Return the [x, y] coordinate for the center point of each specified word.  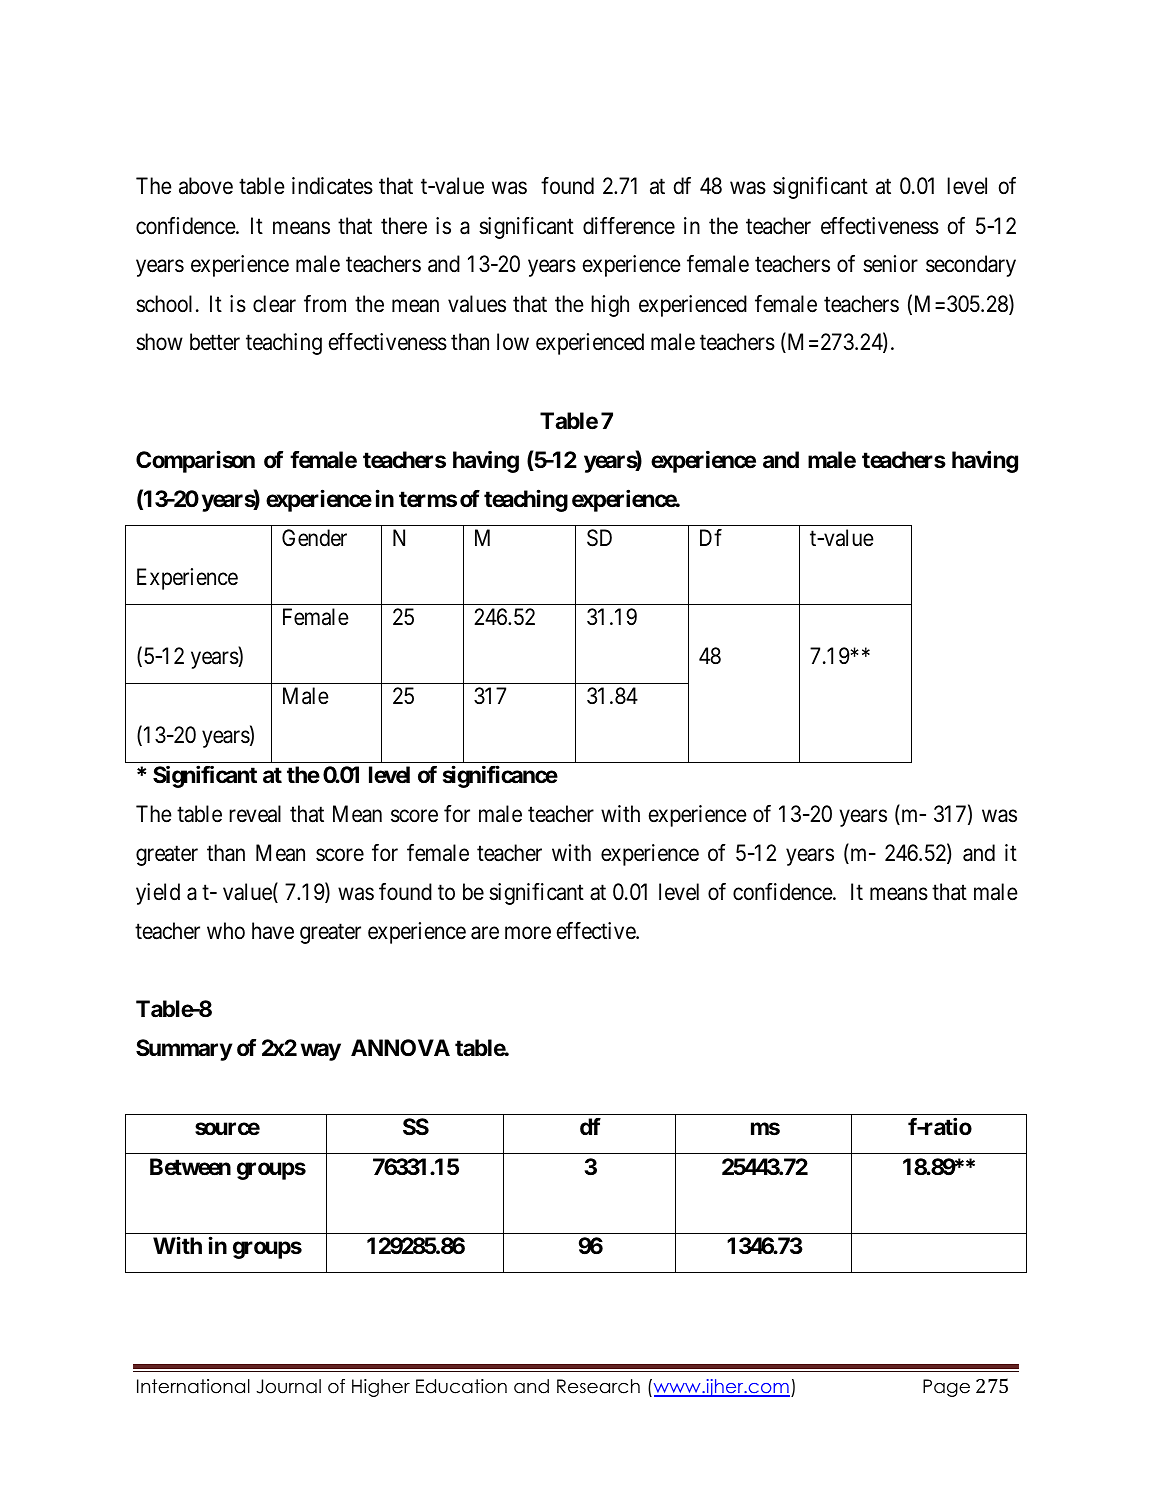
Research [598, 1386]
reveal [255, 814]
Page [946, 1388]
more [528, 933]
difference [629, 226]
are [485, 933]
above [206, 186]
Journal [288, 1386]
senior [890, 264]
